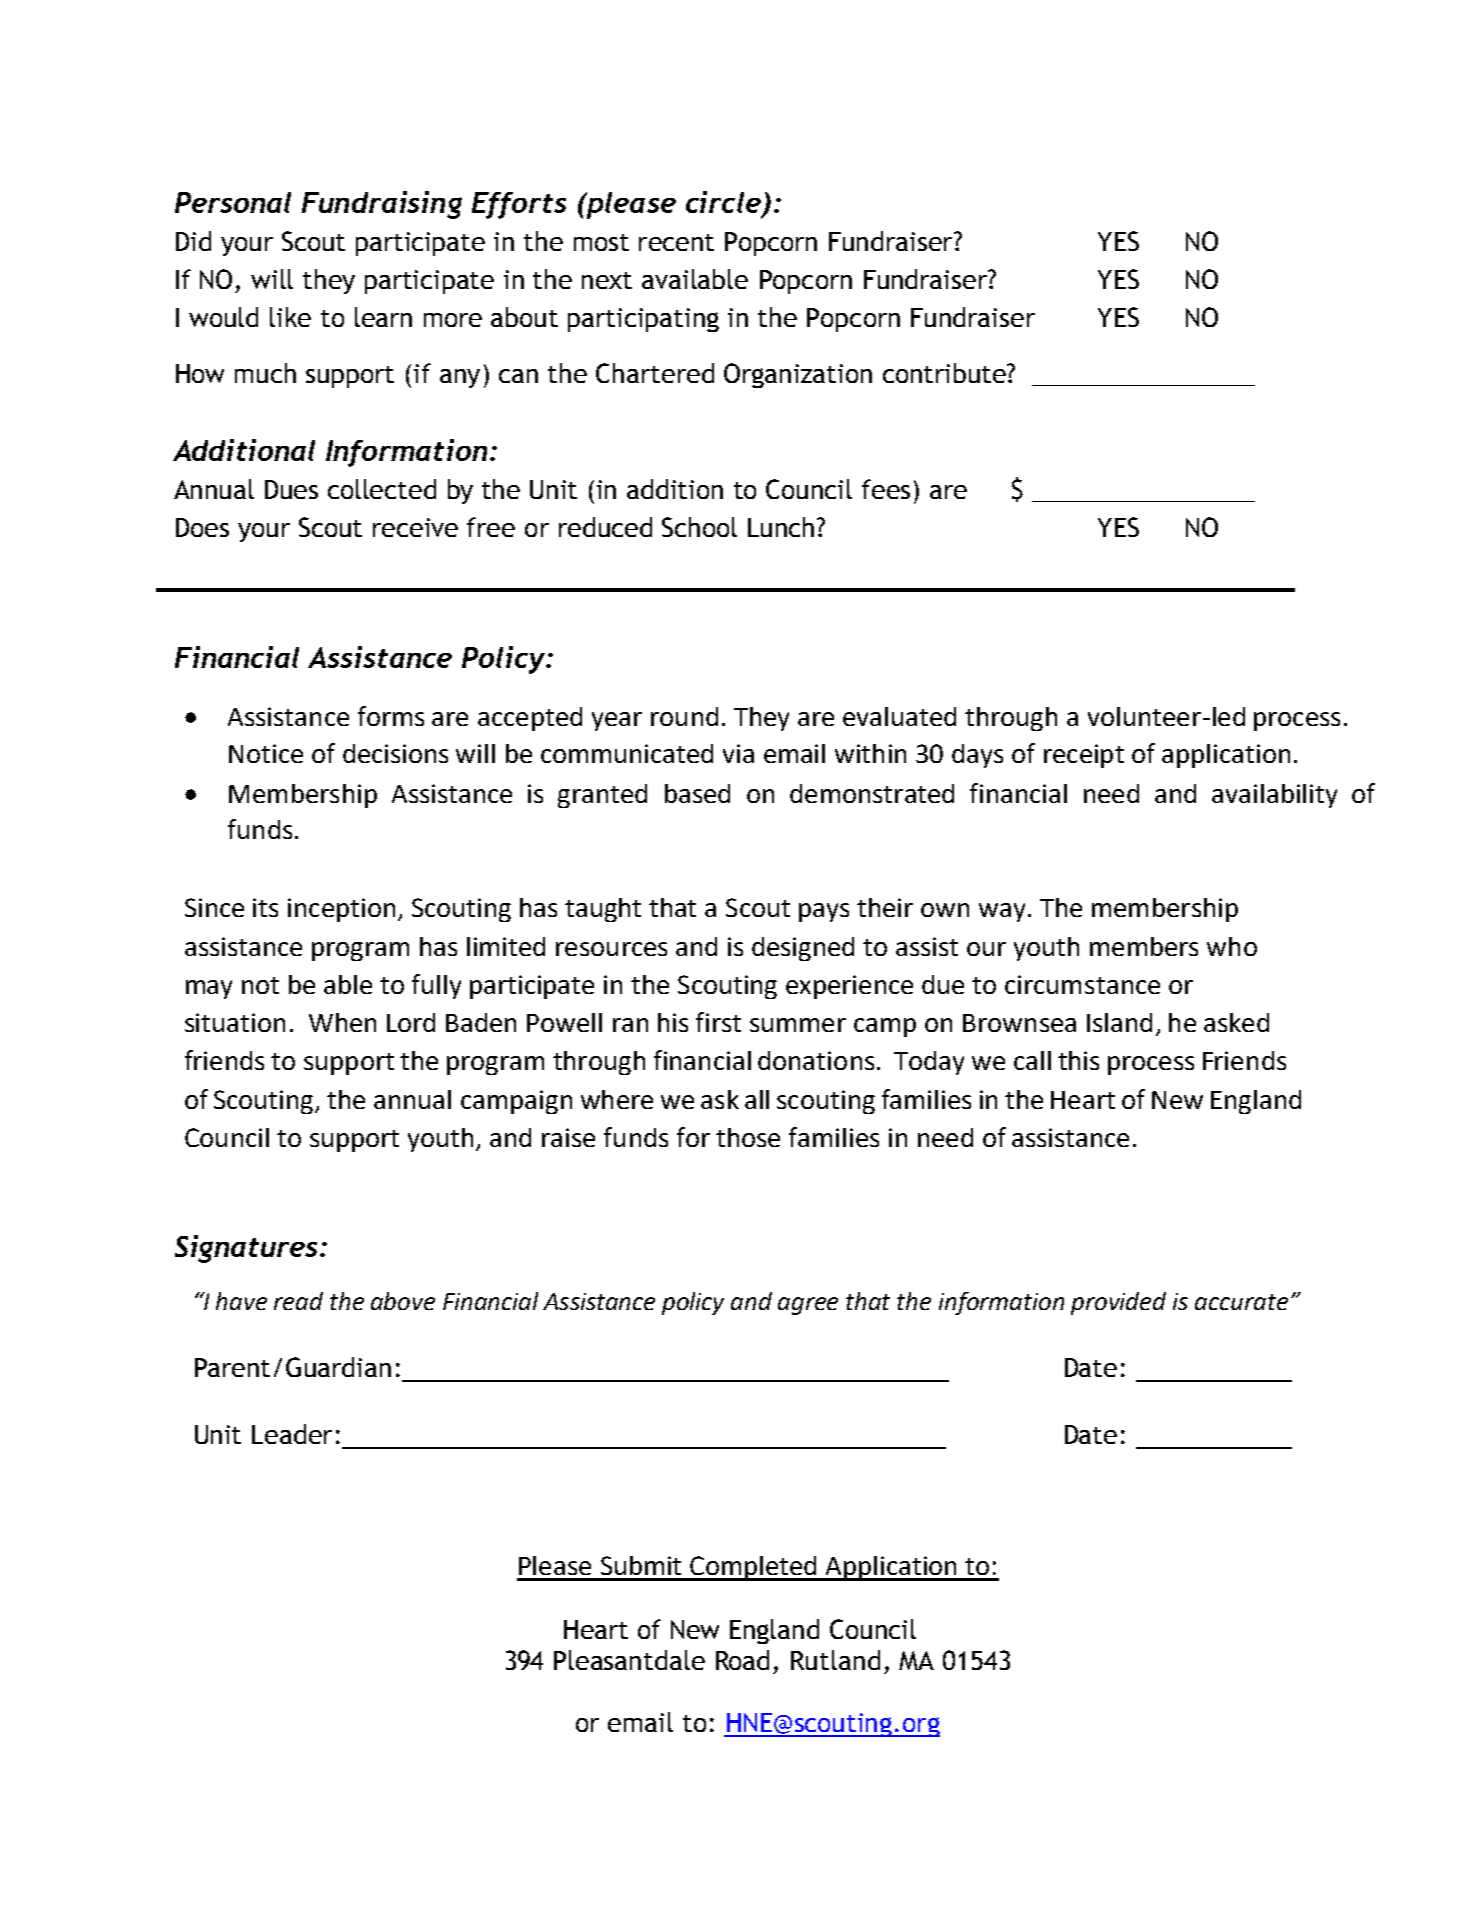 Image resolution: width=1479 pixels, height=1914 pixels. I want to click on Road, so click(742, 1660).
